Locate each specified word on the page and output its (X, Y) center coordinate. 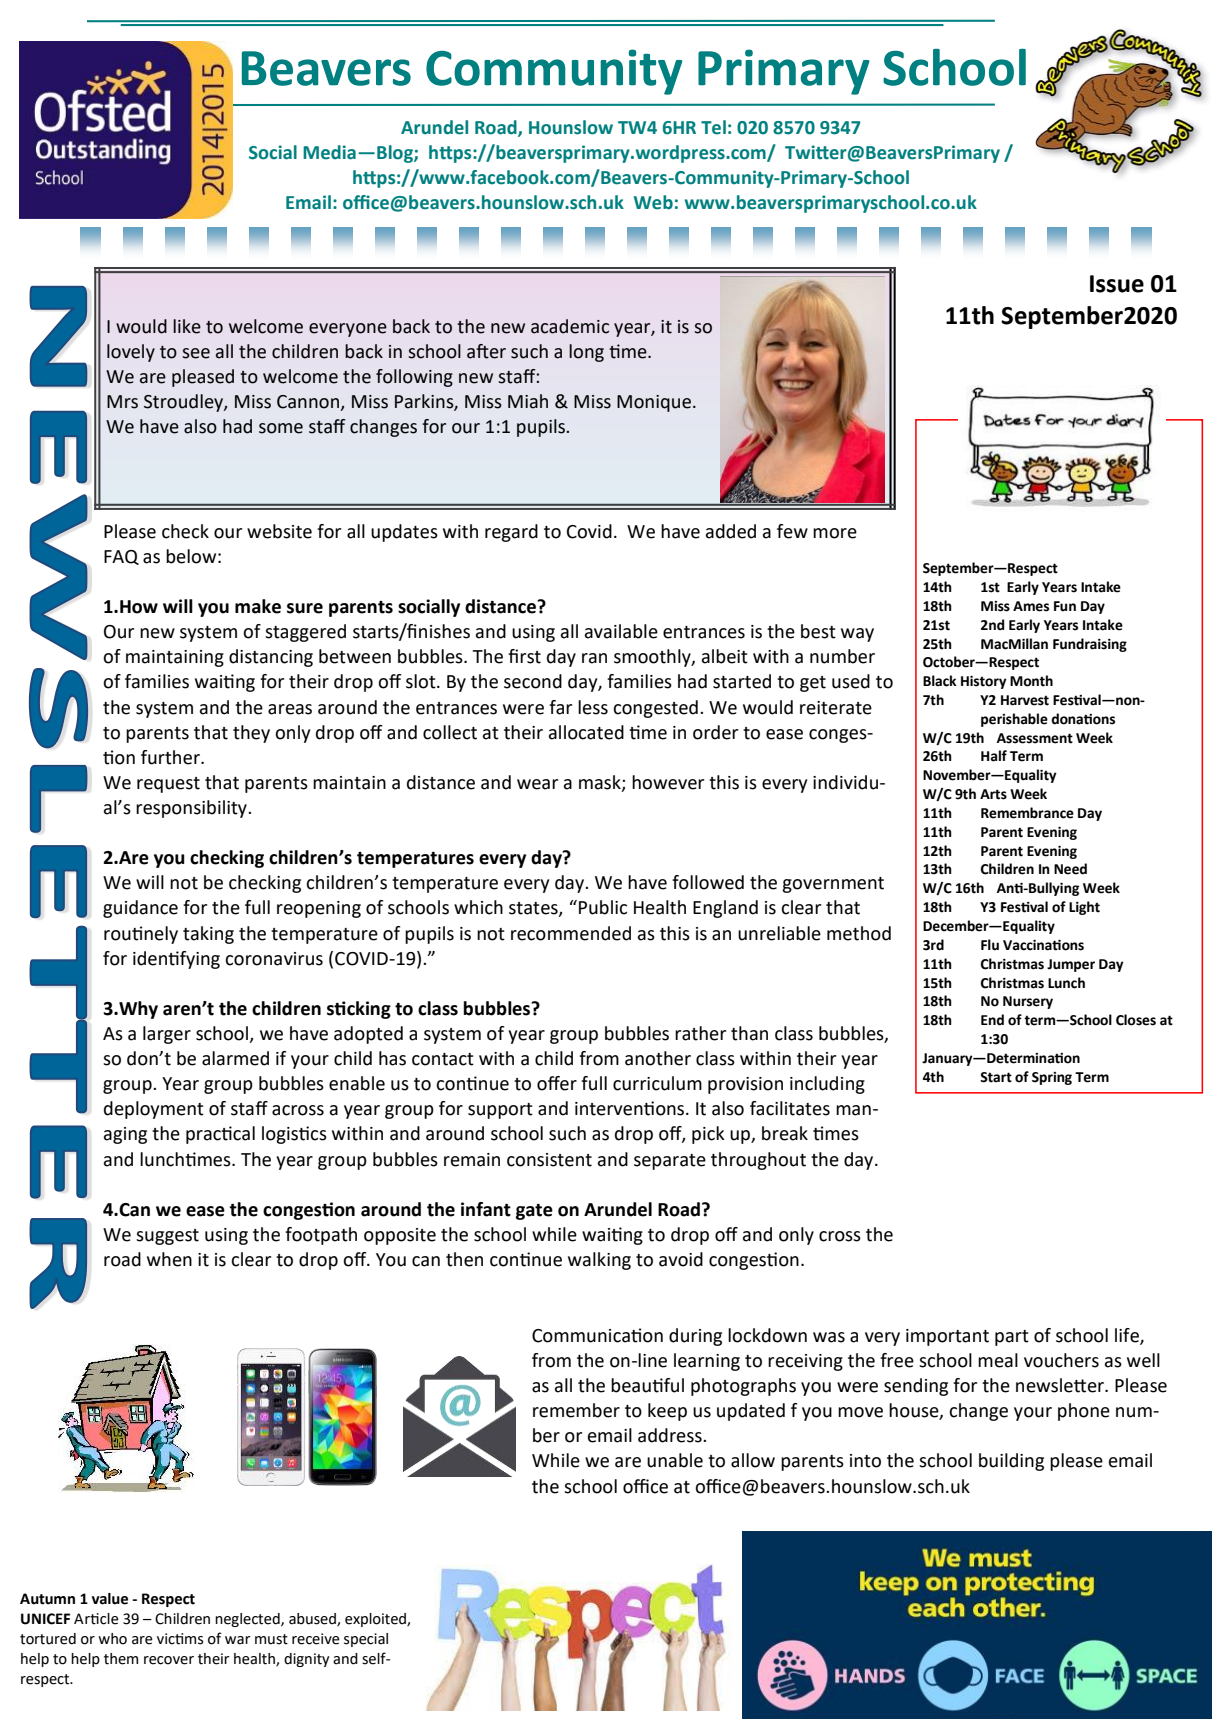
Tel (713, 127)
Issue (1117, 284)
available (621, 631)
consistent (549, 1160)
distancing (271, 658)
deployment (154, 1110)
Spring (1052, 1078)
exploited (376, 1620)
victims (180, 1639)
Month (1031, 681)
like (187, 326)
